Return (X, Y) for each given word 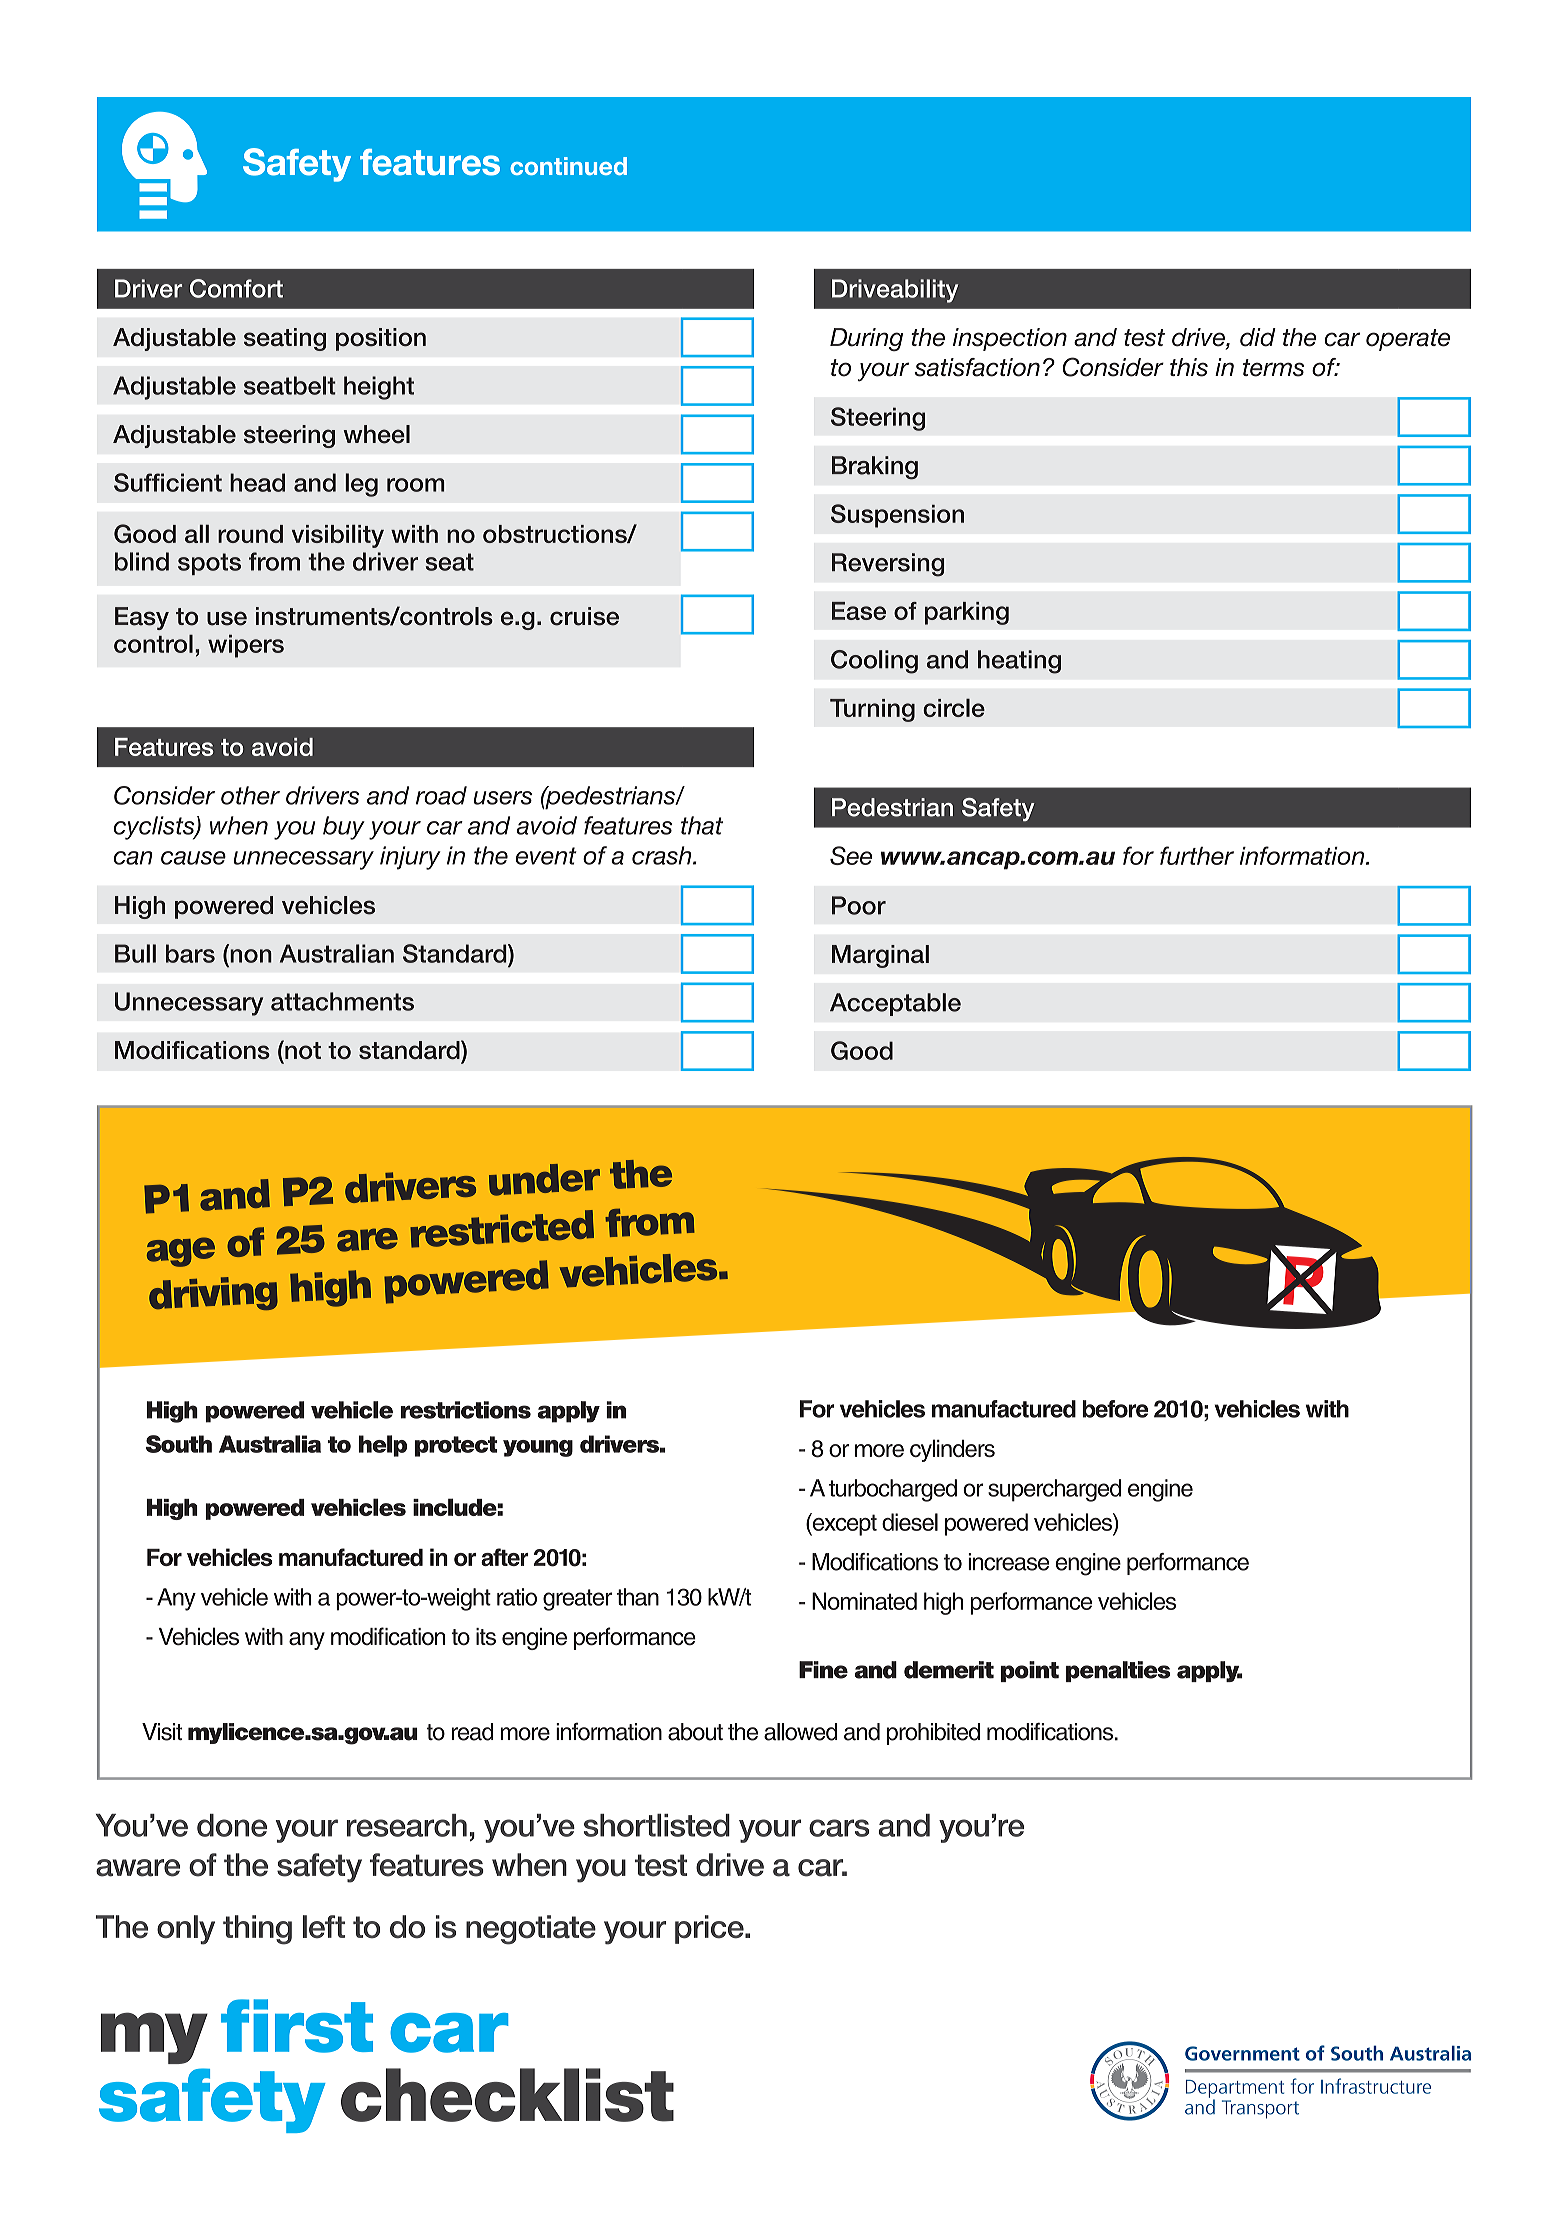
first (297, 2026)
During (866, 339)
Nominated (864, 1601)
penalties (1118, 1671)
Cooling (874, 662)
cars (839, 1828)
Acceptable (895, 1004)
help (382, 1446)
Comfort (236, 288)
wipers (246, 646)
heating (1019, 662)
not (302, 1049)
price (710, 1929)
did (1258, 337)
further (1197, 855)
